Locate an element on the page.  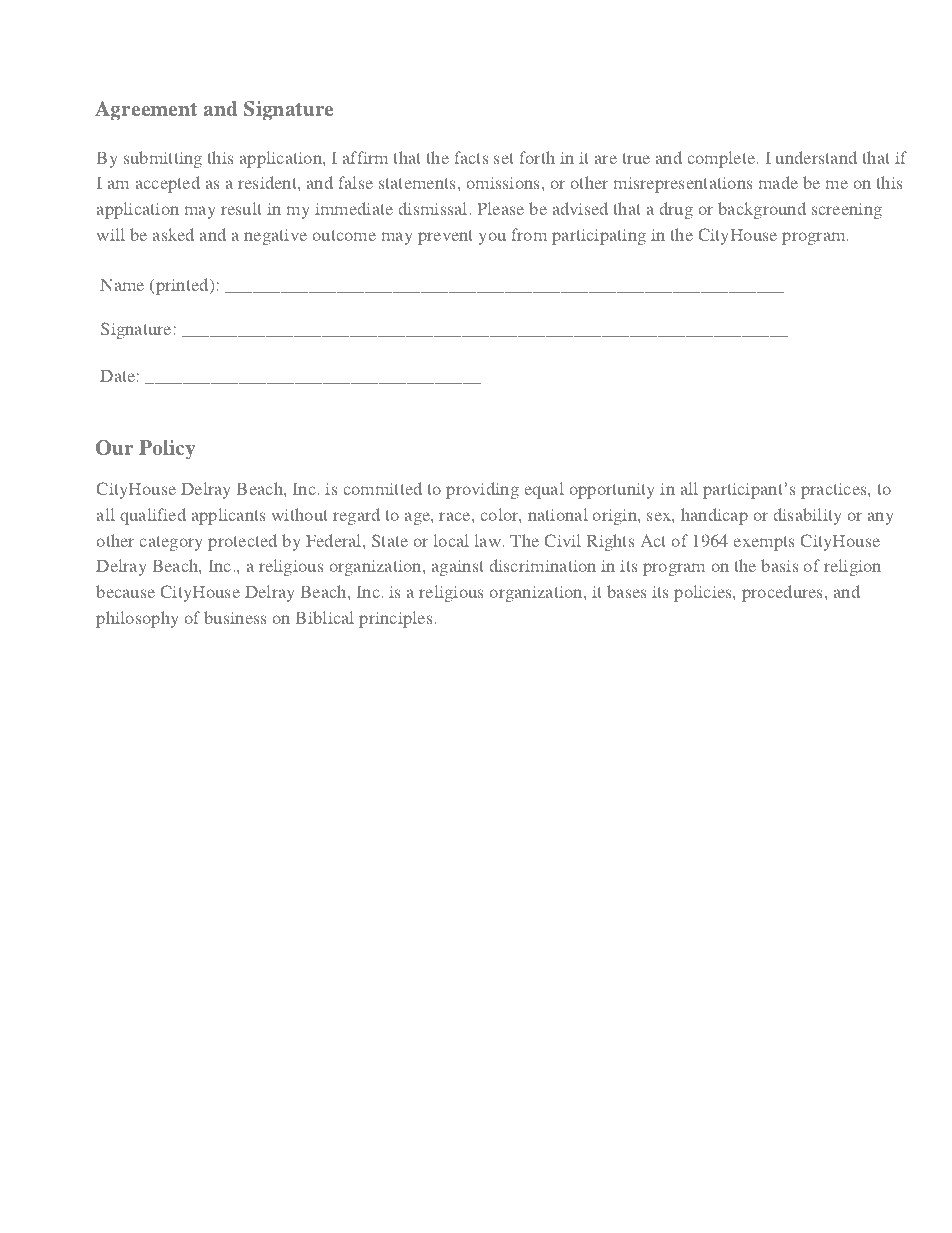
providing is located at coordinates (482, 490).
